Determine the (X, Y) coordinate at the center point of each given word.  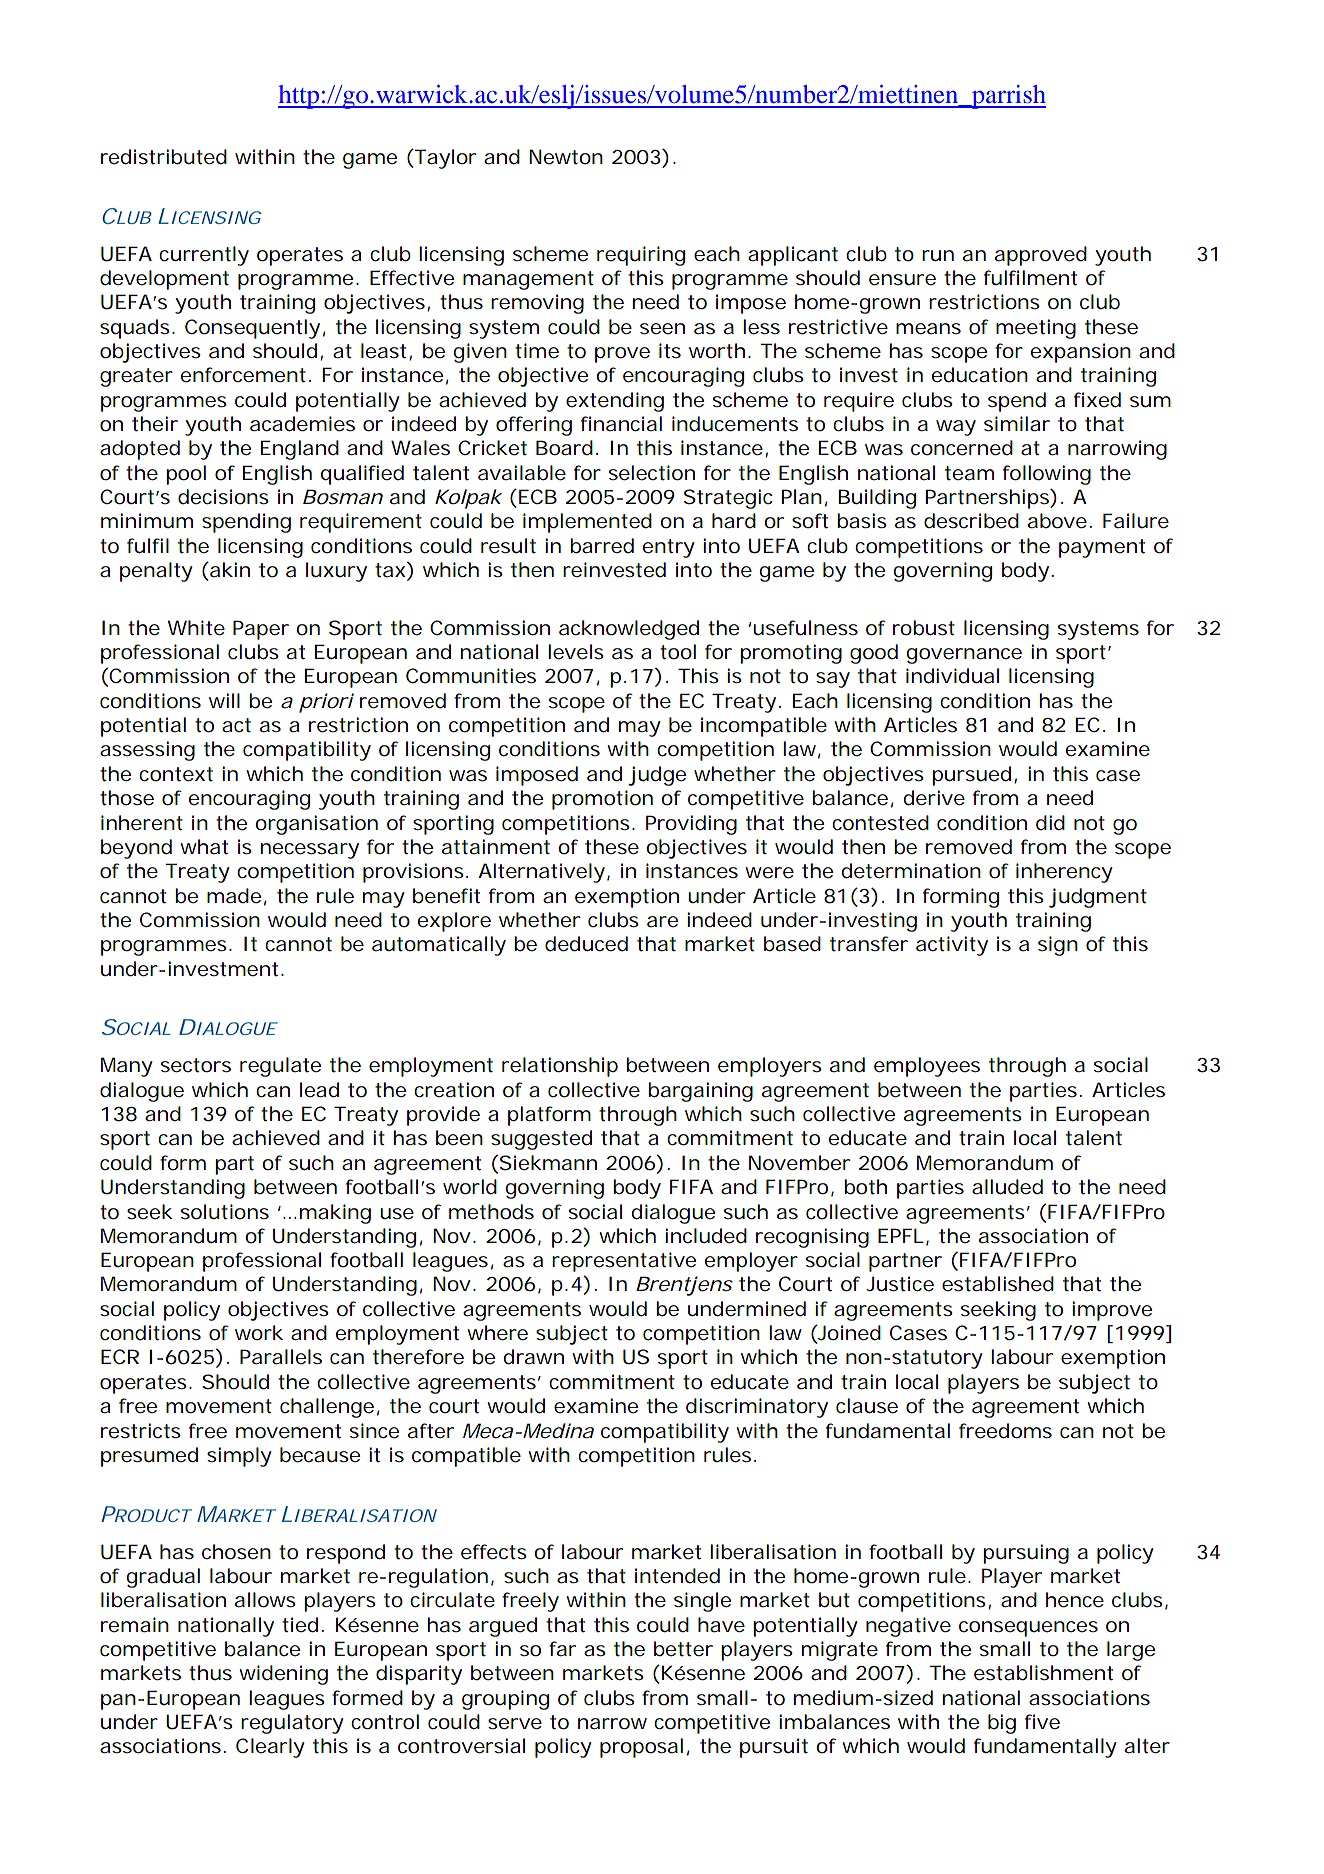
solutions (225, 1212)
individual (952, 676)
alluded (1007, 1187)
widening (283, 1675)
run (938, 255)
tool (678, 652)
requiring (641, 256)
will (224, 700)
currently (204, 256)
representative (624, 1262)
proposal (641, 1748)
